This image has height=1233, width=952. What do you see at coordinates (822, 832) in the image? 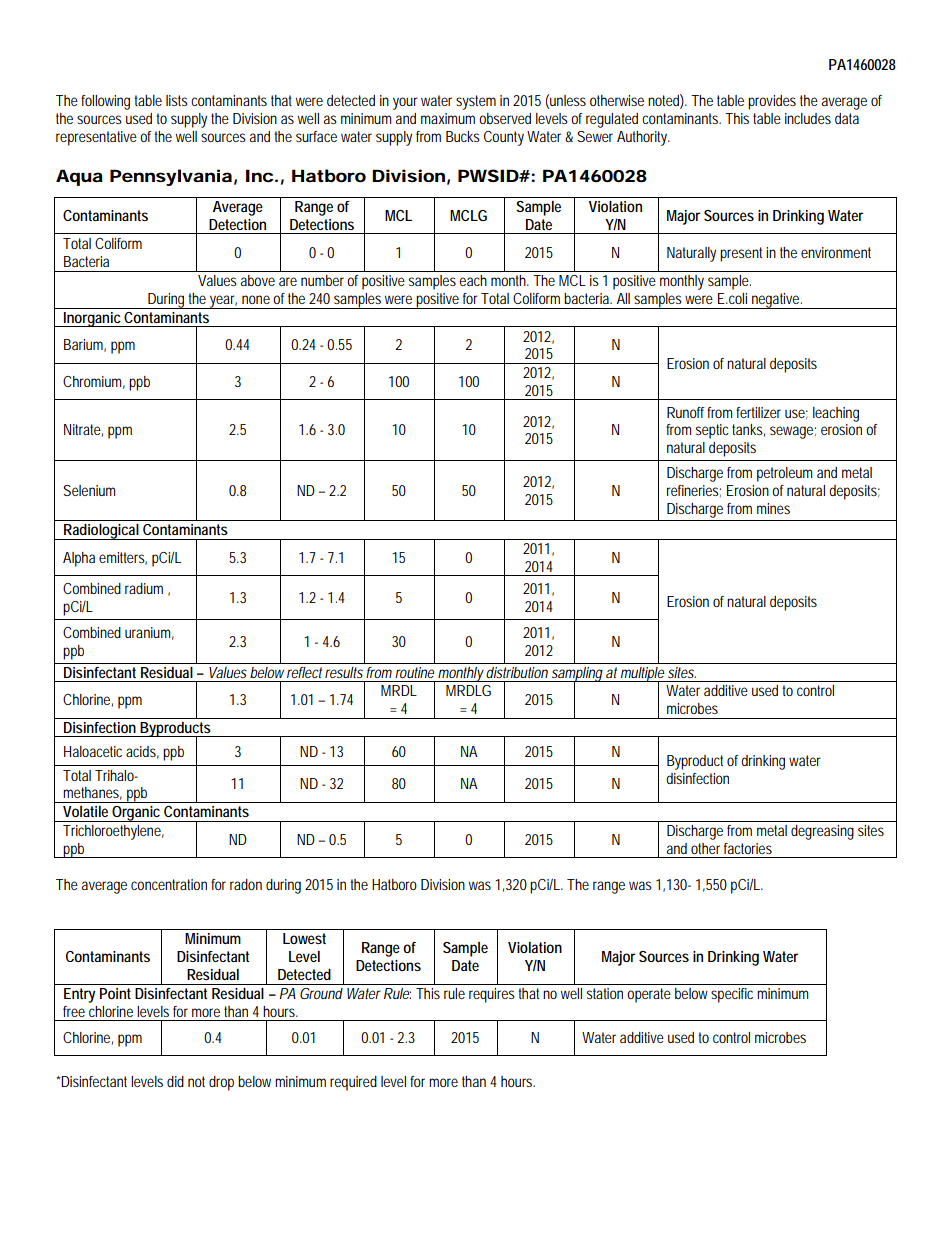
I see `degreasing` at bounding box center [822, 832].
